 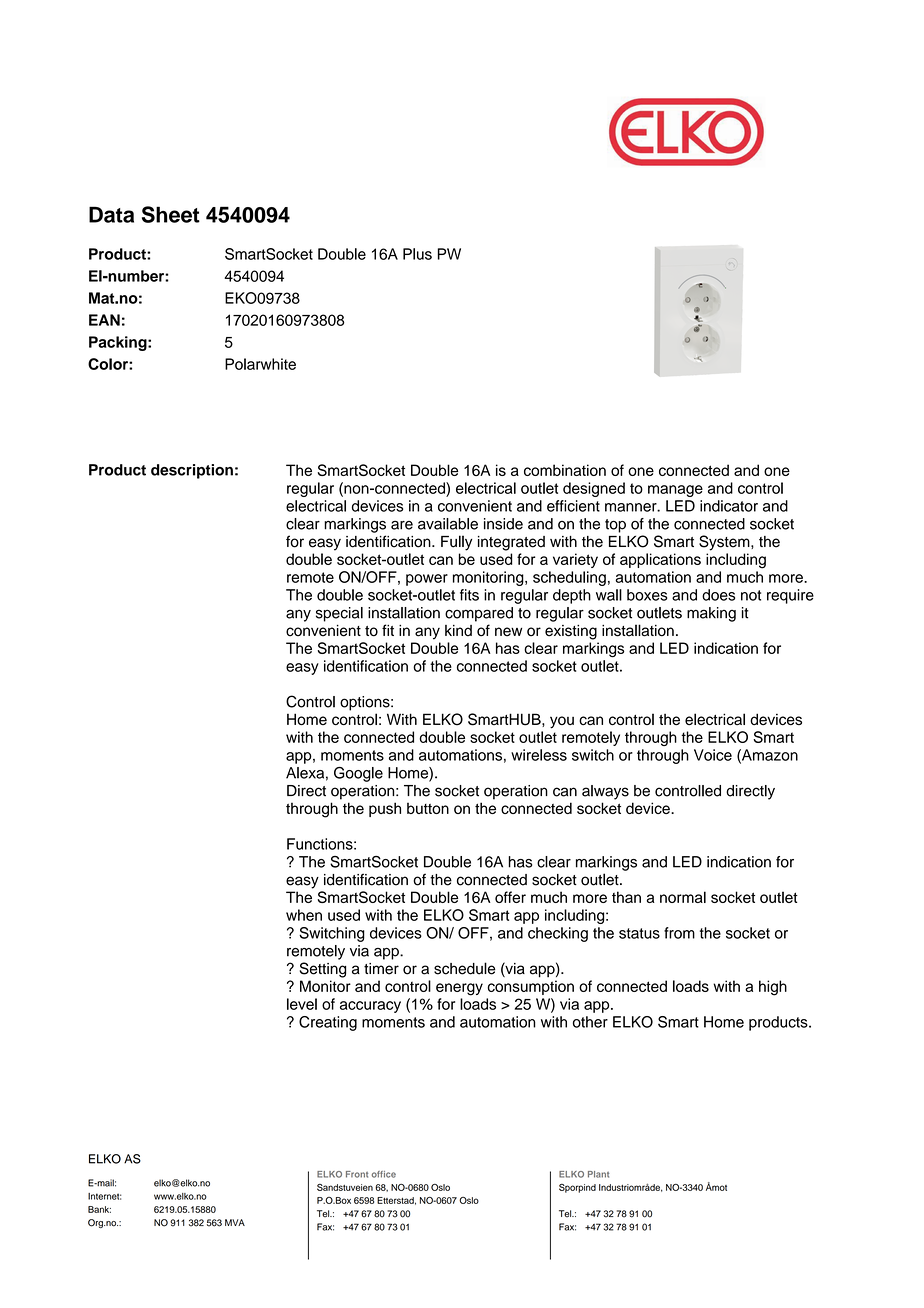 I want to click on manage, so click(x=675, y=491).
